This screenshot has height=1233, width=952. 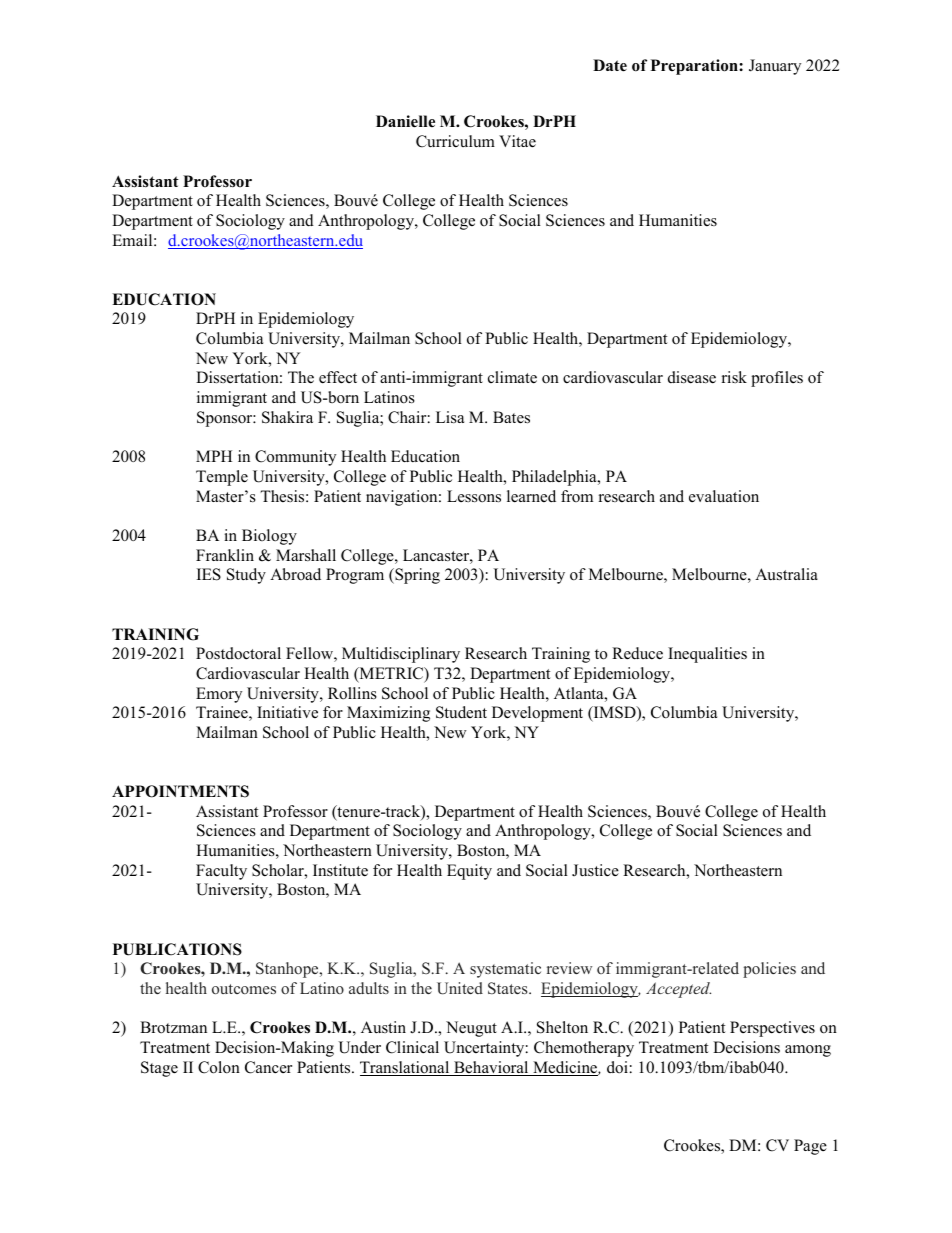 What do you see at coordinates (695, 67) in the screenshot?
I see `Preparation` at bounding box center [695, 67].
